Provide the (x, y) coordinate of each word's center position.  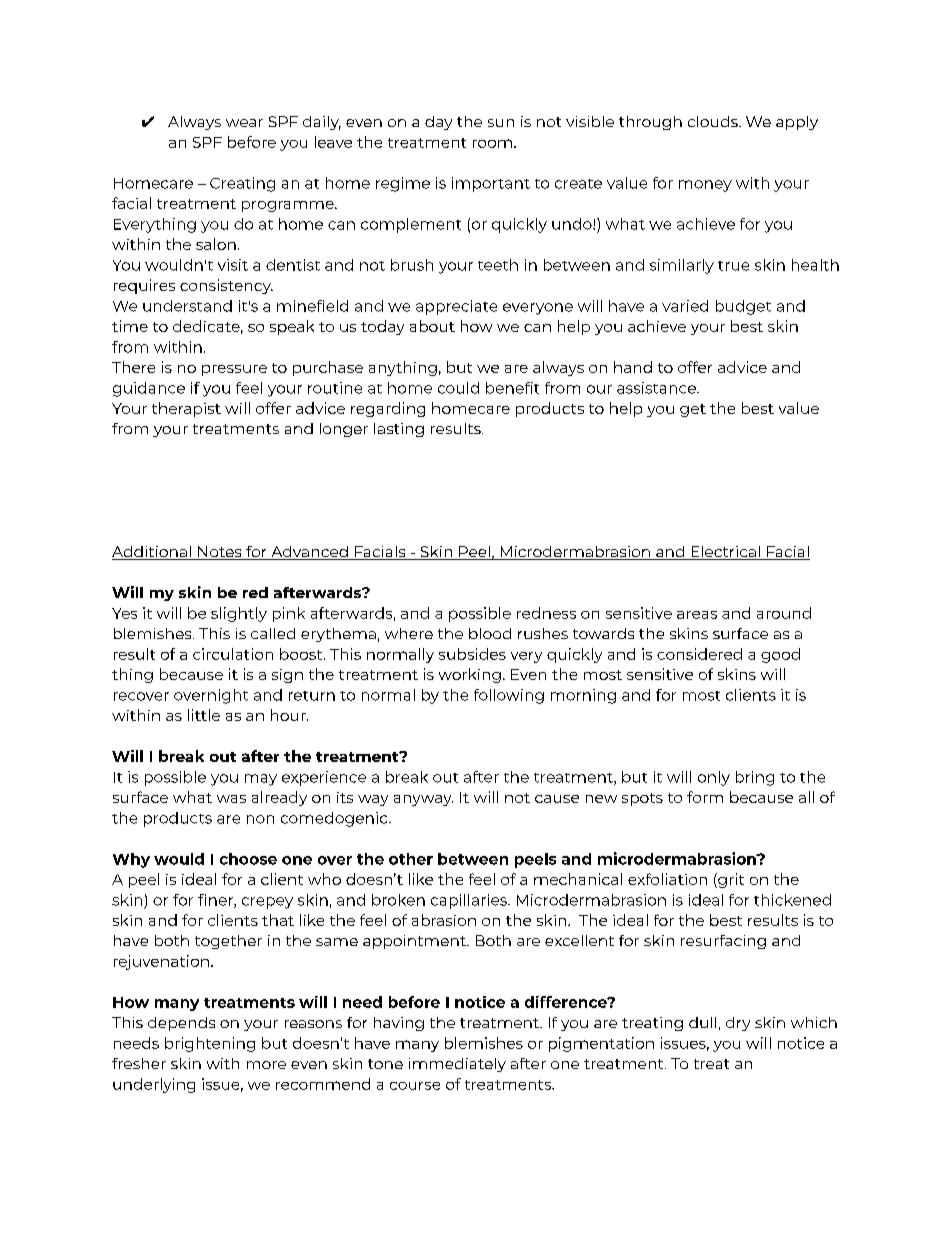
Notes (220, 553)
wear (244, 123)
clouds (714, 121)
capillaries (470, 901)
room (492, 143)
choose (248, 859)
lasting (399, 430)
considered (699, 654)
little (204, 715)
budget (743, 307)
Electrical (725, 553)
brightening (210, 1044)
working (470, 675)
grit (730, 880)
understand (187, 306)
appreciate (456, 307)
